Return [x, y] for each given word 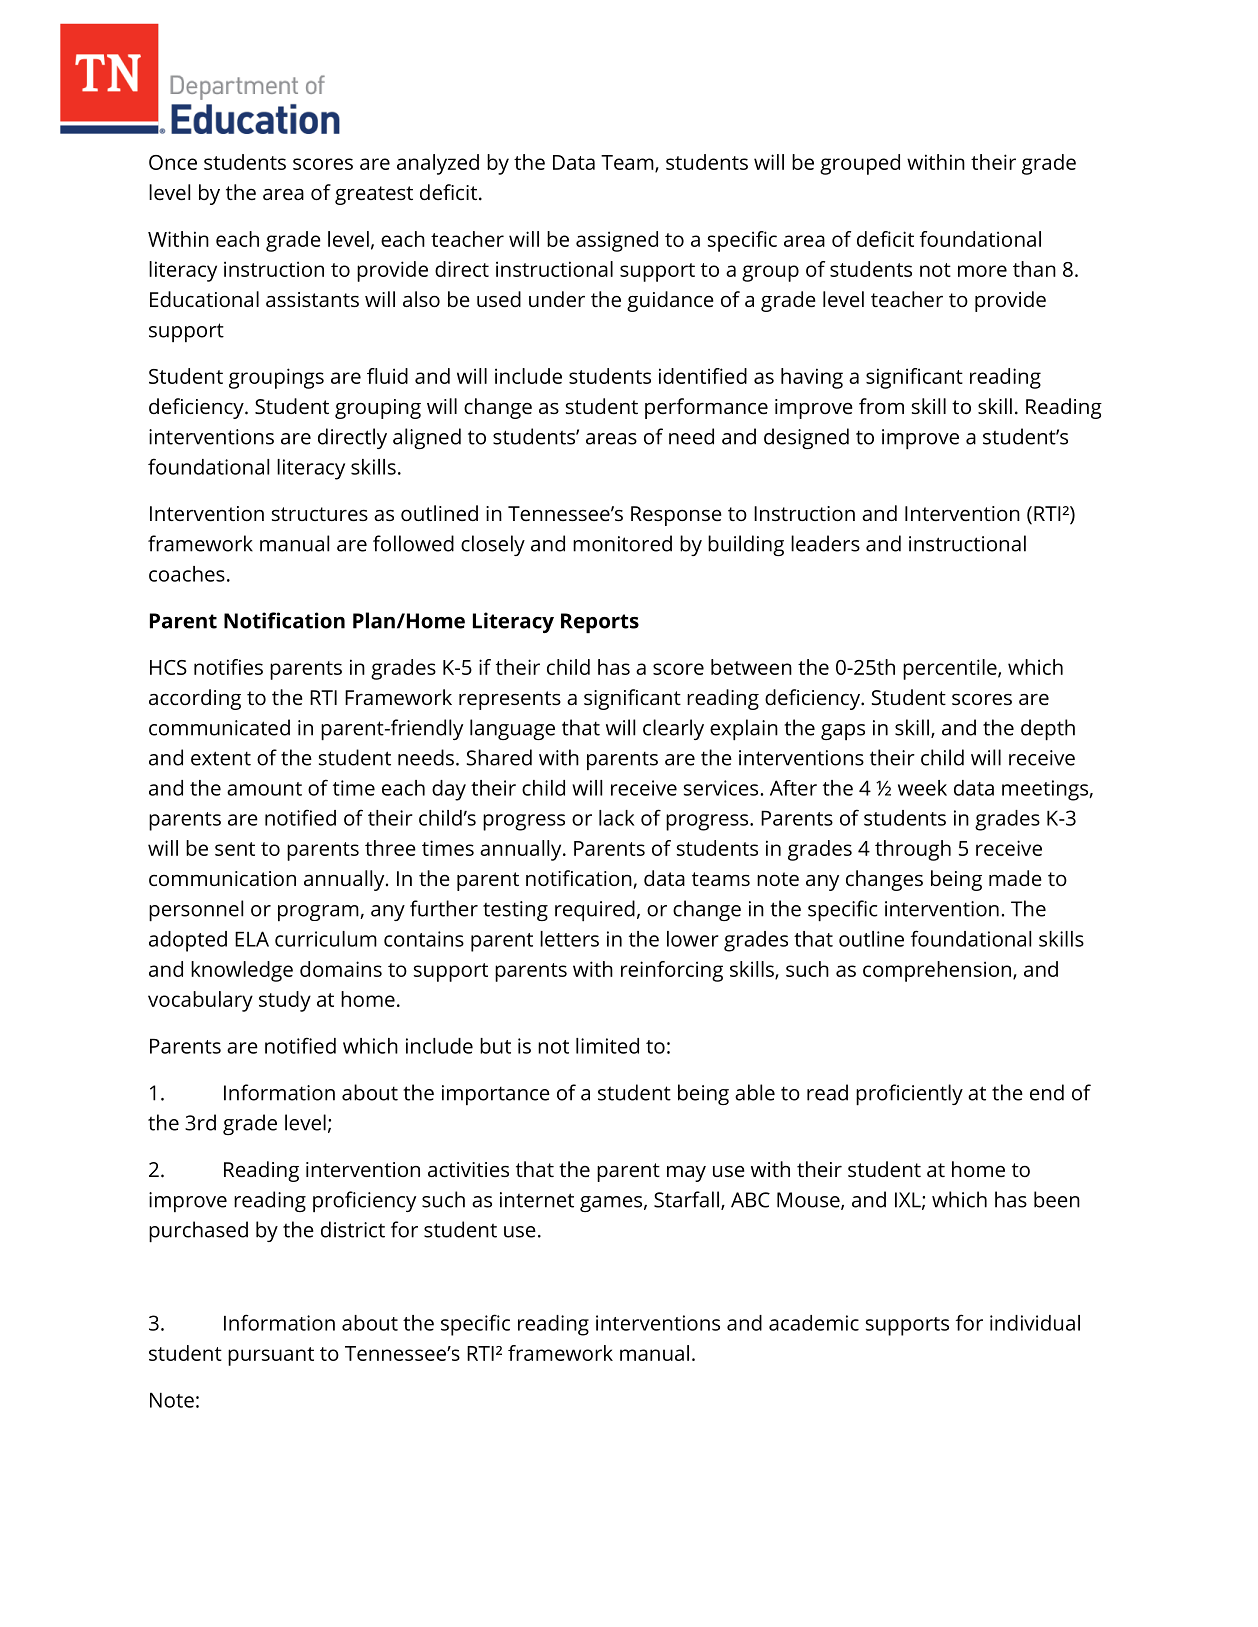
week [922, 788]
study [285, 1001]
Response [676, 516]
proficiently [909, 1094]
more [982, 271]
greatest [374, 195]
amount [264, 789]
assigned [617, 241]
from [881, 406]
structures [320, 514]
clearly [673, 729]
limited [607, 1046]
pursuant [271, 1356]
